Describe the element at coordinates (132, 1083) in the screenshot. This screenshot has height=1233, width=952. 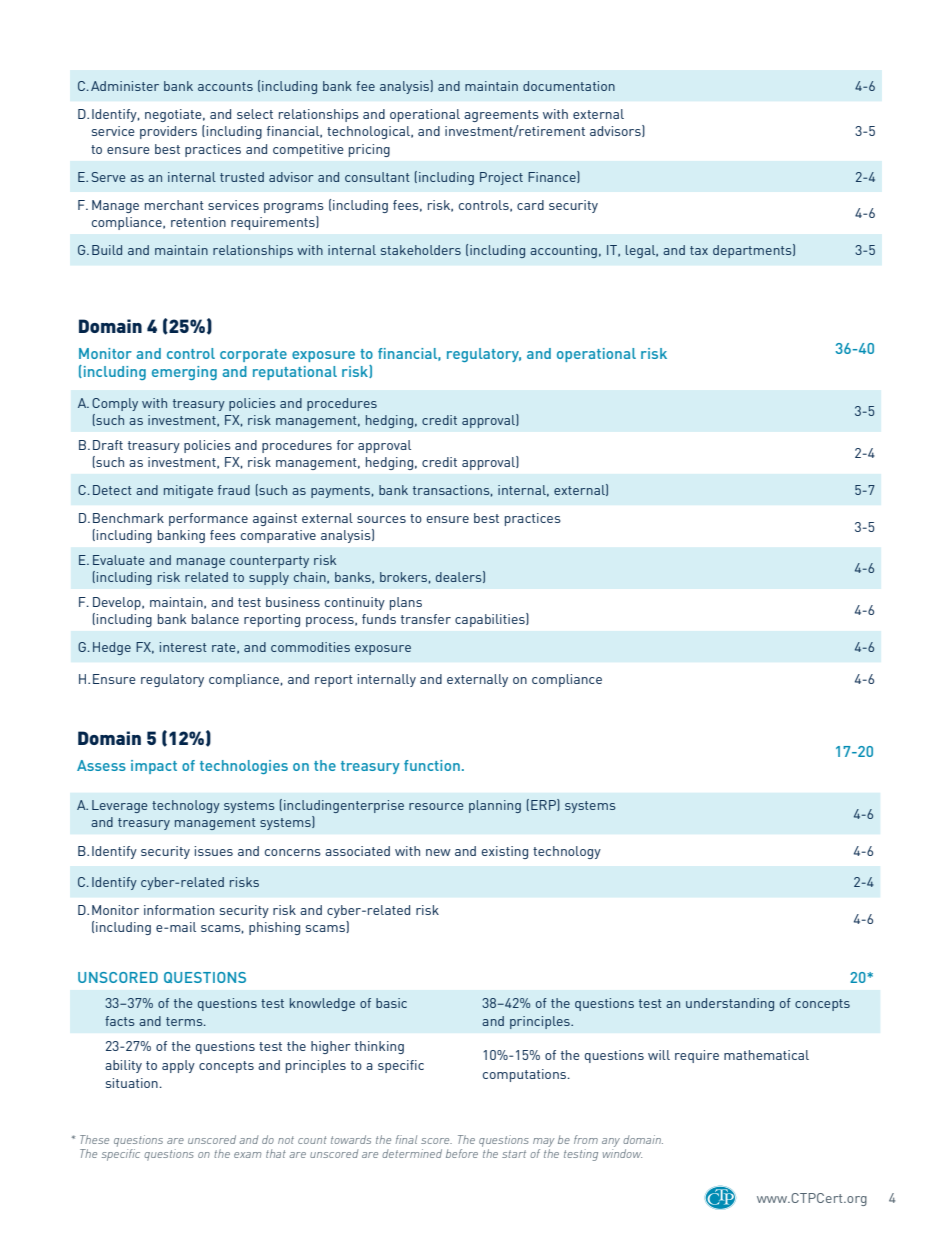
I see `situation` at that location.
